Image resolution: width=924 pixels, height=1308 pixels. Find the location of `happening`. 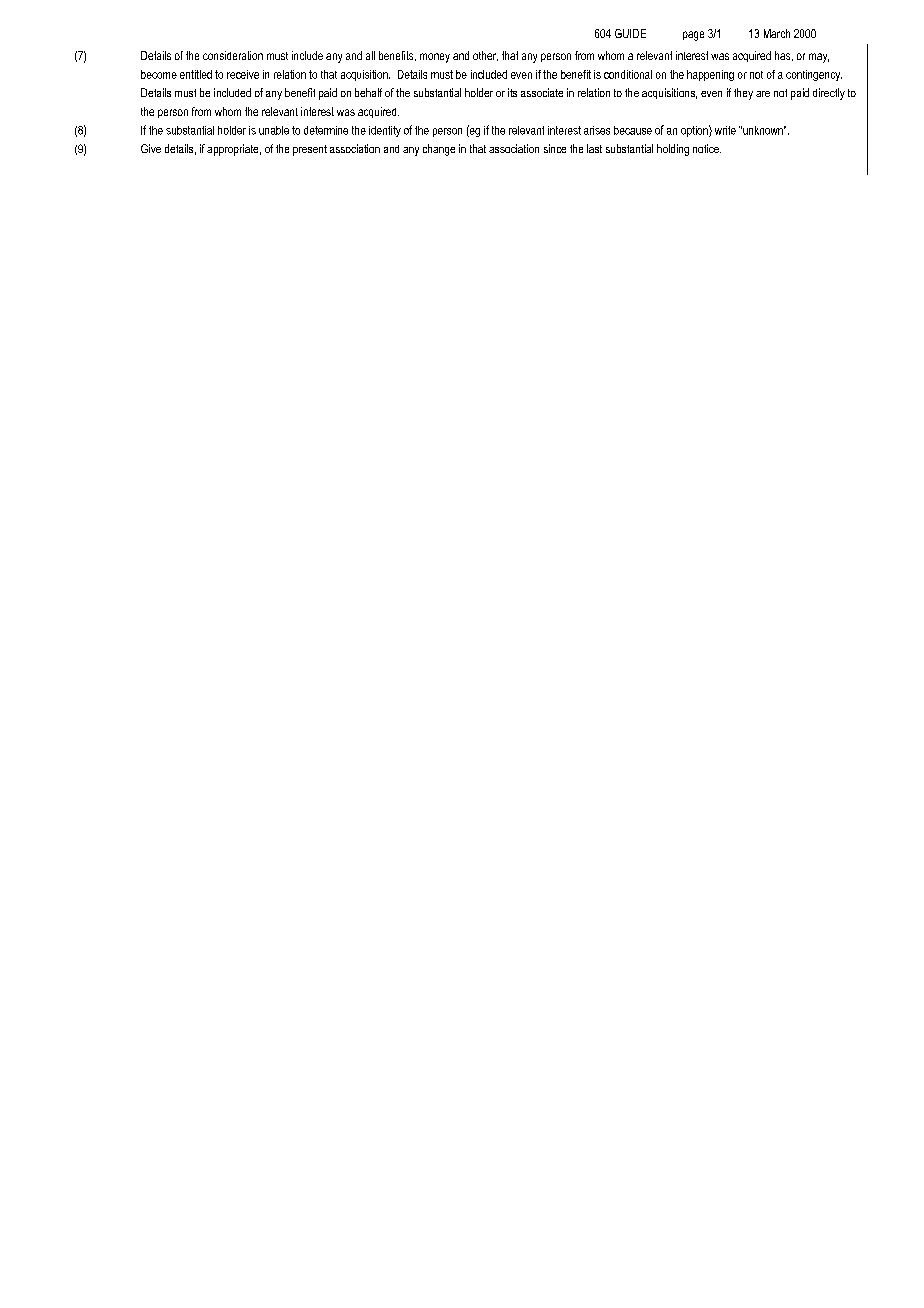

happening is located at coordinates (710, 75).
